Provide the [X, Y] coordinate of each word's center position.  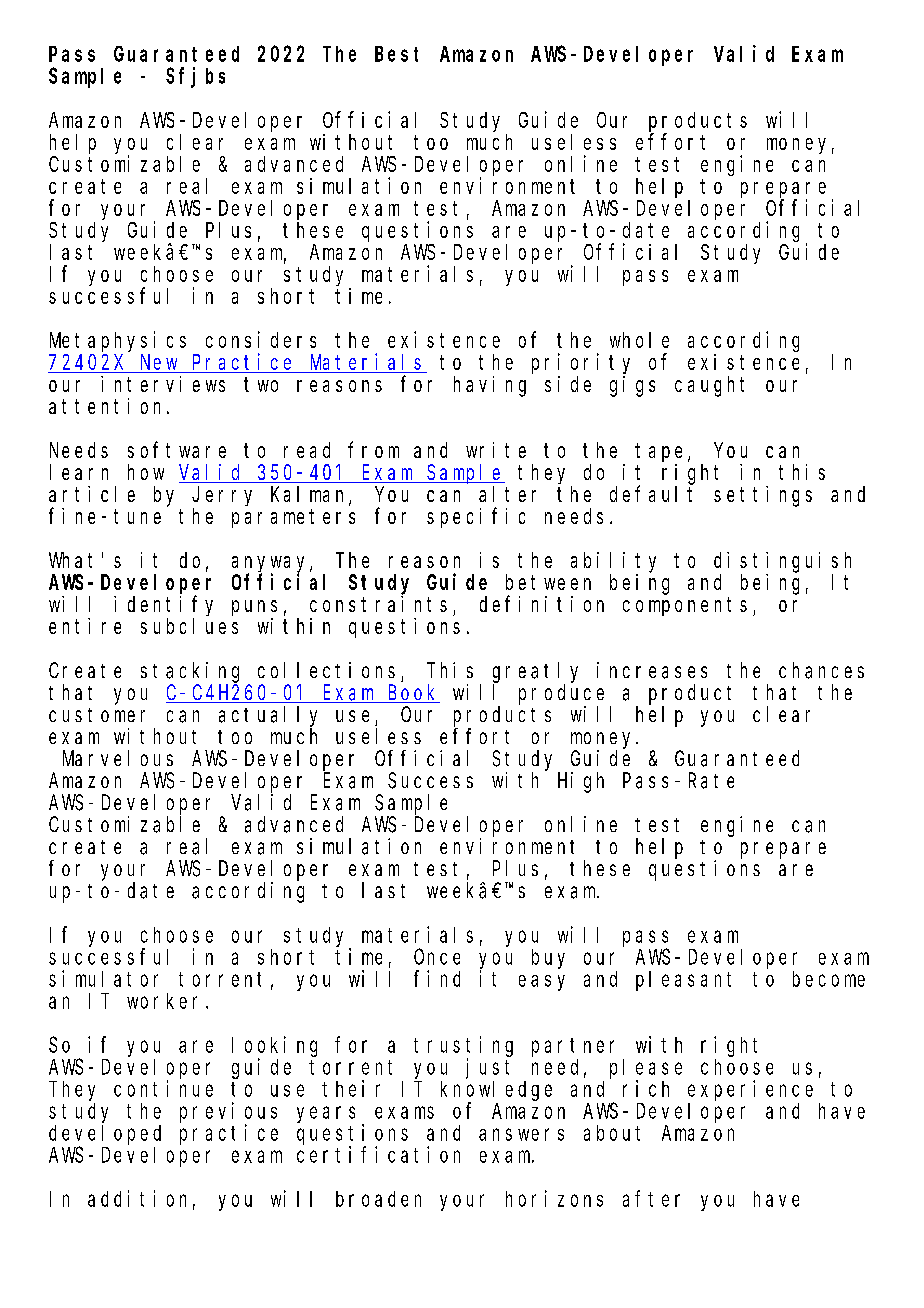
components [685, 606]
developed [105, 1135]
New [159, 364]
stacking [190, 672]
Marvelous [118, 758]
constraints [378, 604]
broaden [378, 1199]
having [490, 386]
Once [437, 957]
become [829, 979]
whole [639, 340]
